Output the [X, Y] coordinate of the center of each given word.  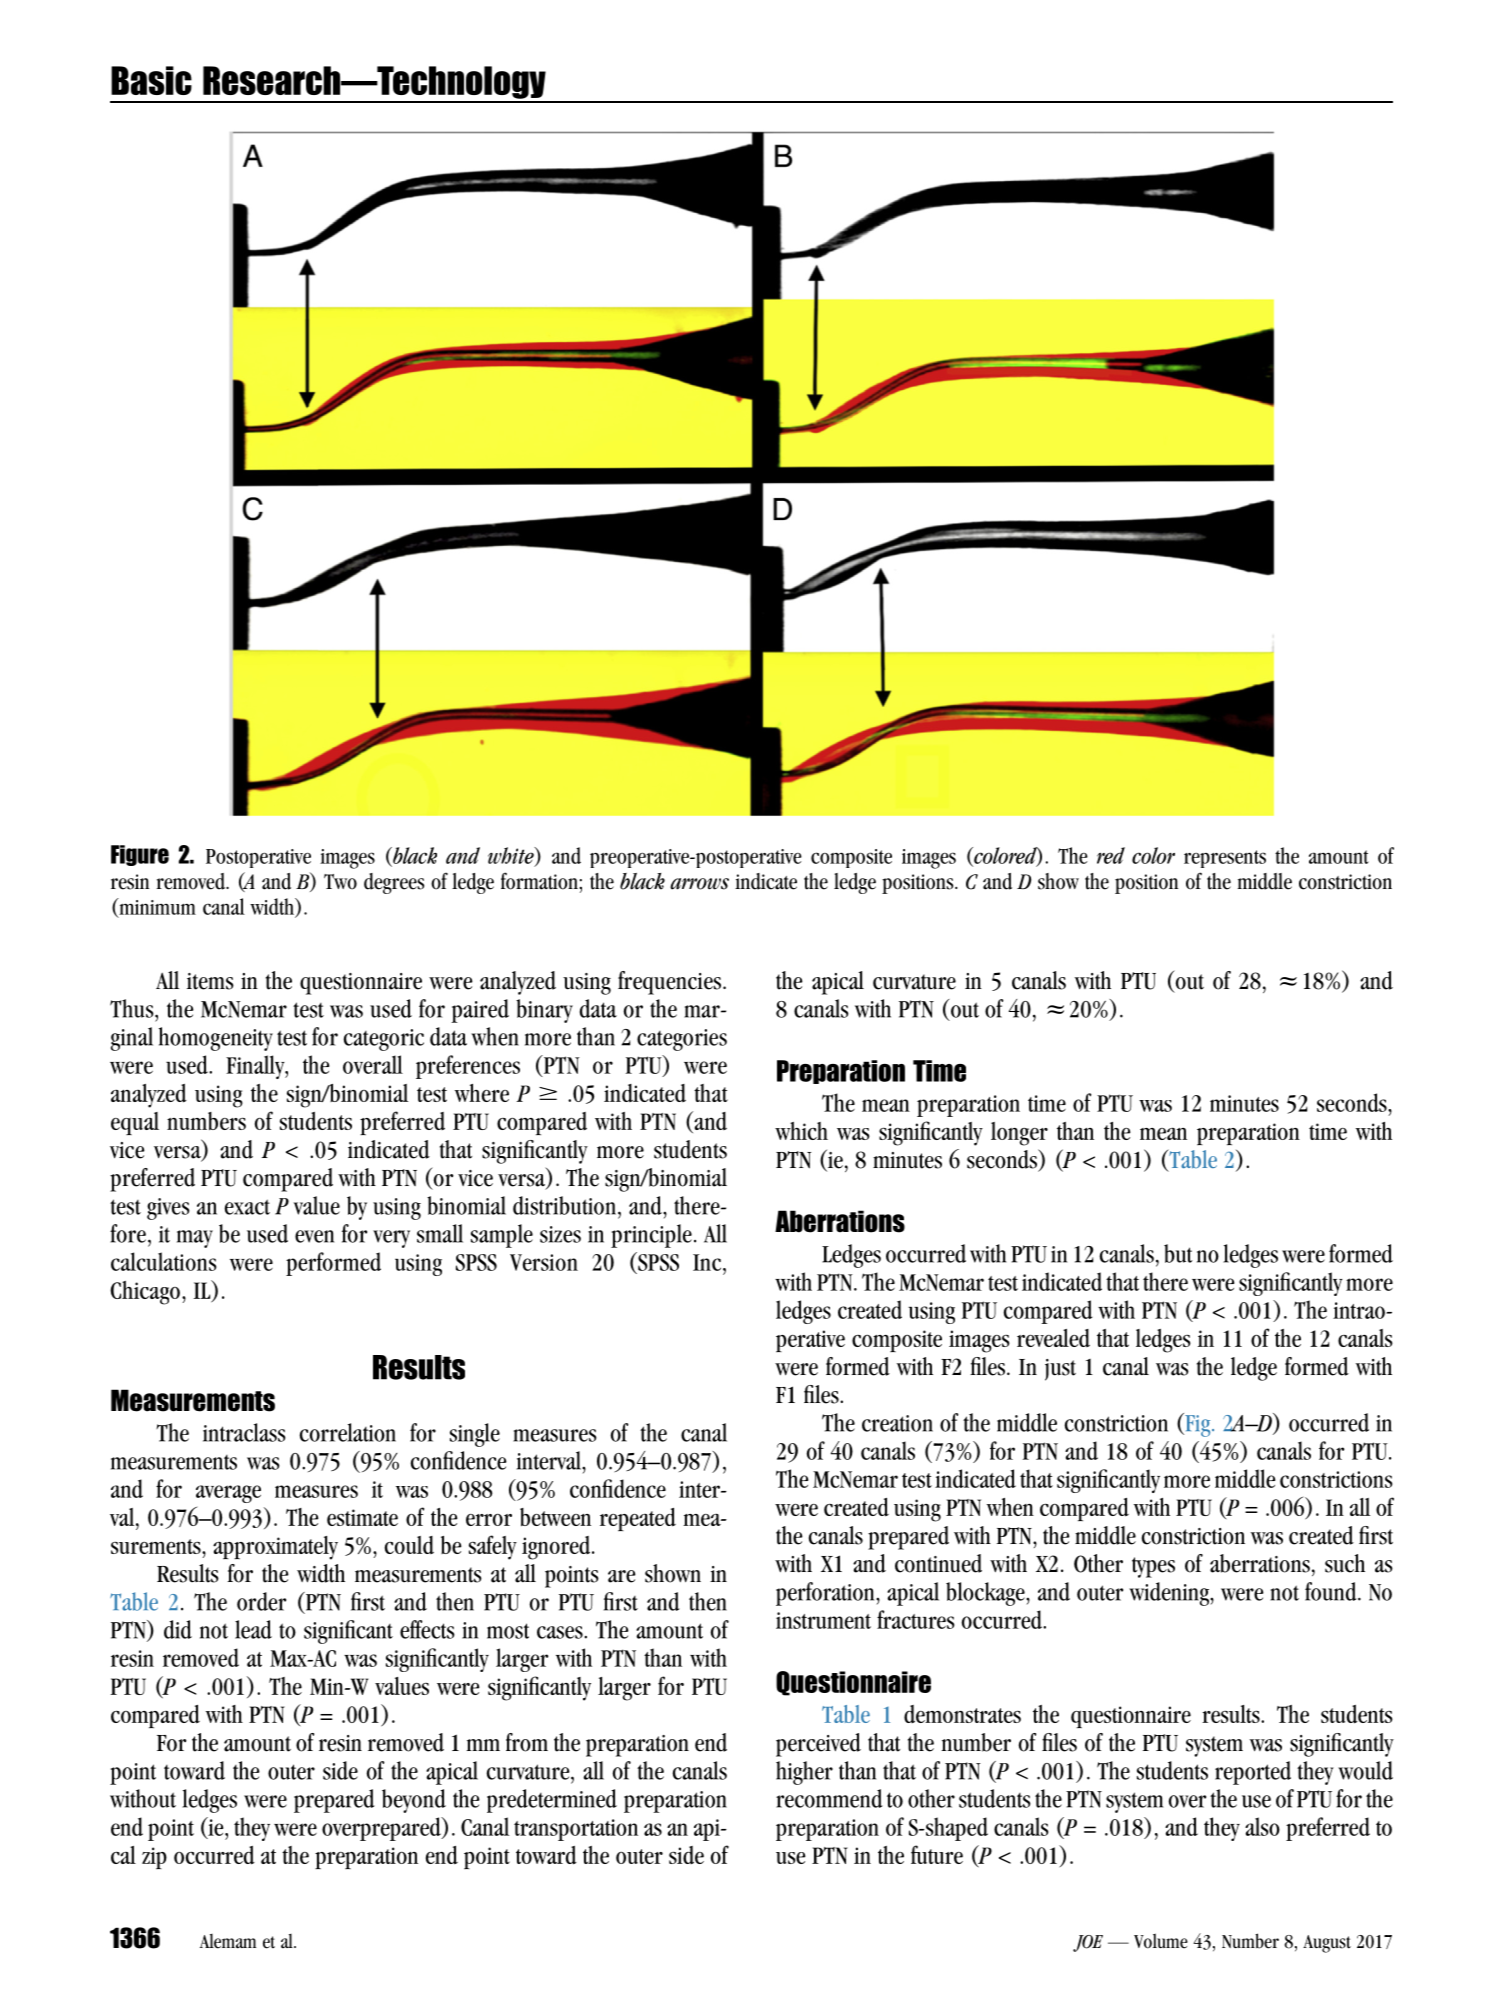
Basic [151, 80]
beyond [414, 1801]
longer [1019, 1134]
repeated [638, 1519]
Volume [1161, 1941]
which [801, 1131]
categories [682, 1040]
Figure [140, 855]
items [210, 981]
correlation [347, 1432]
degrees [394, 883]
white [512, 856]
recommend [829, 1798]
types [1153, 1567]
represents [1225, 859]
